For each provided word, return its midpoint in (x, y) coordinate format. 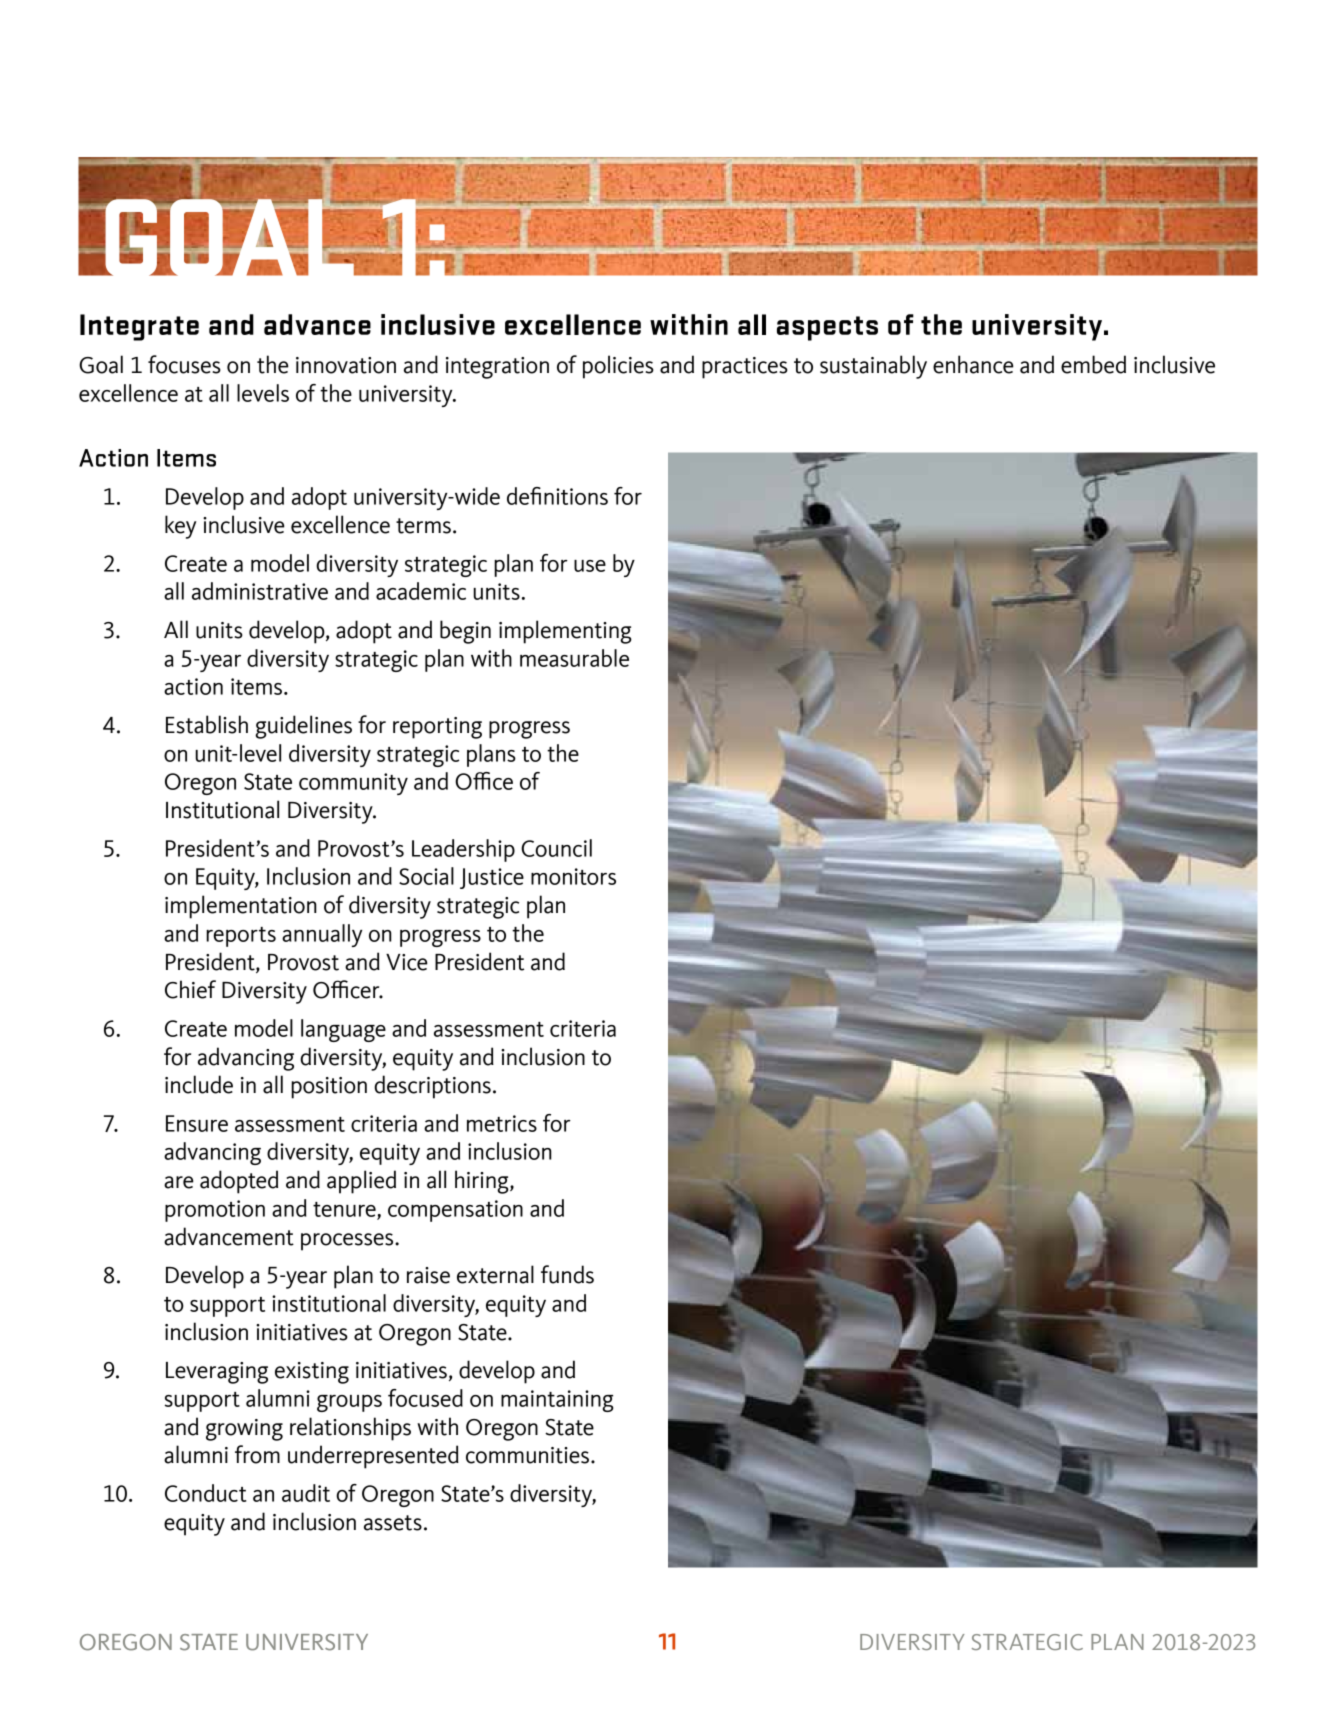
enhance (973, 364)
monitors (573, 876)
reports (241, 937)
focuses (184, 364)
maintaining (557, 1401)
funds (567, 1274)
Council (556, 848)
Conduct (205, 1493)
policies (618, 367)
